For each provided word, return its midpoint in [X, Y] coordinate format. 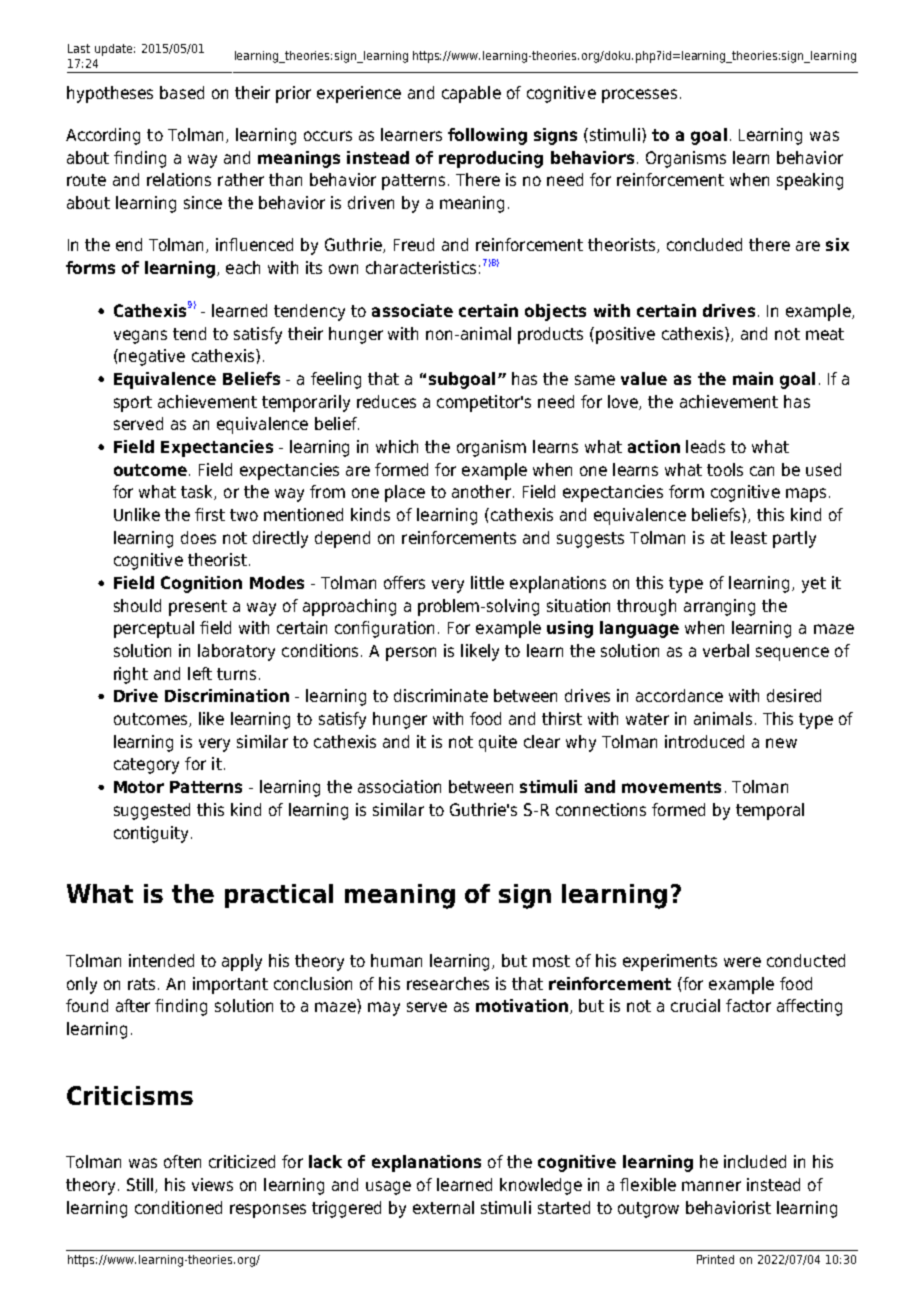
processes [639, 96]
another [481, 491]
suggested [152, 811]
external [443, 1207]
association [399, 786]
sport [133, 404]
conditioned [178, 1207]
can [762, 471]
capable [471, 94]
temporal [770, 811]
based [182, 92]
